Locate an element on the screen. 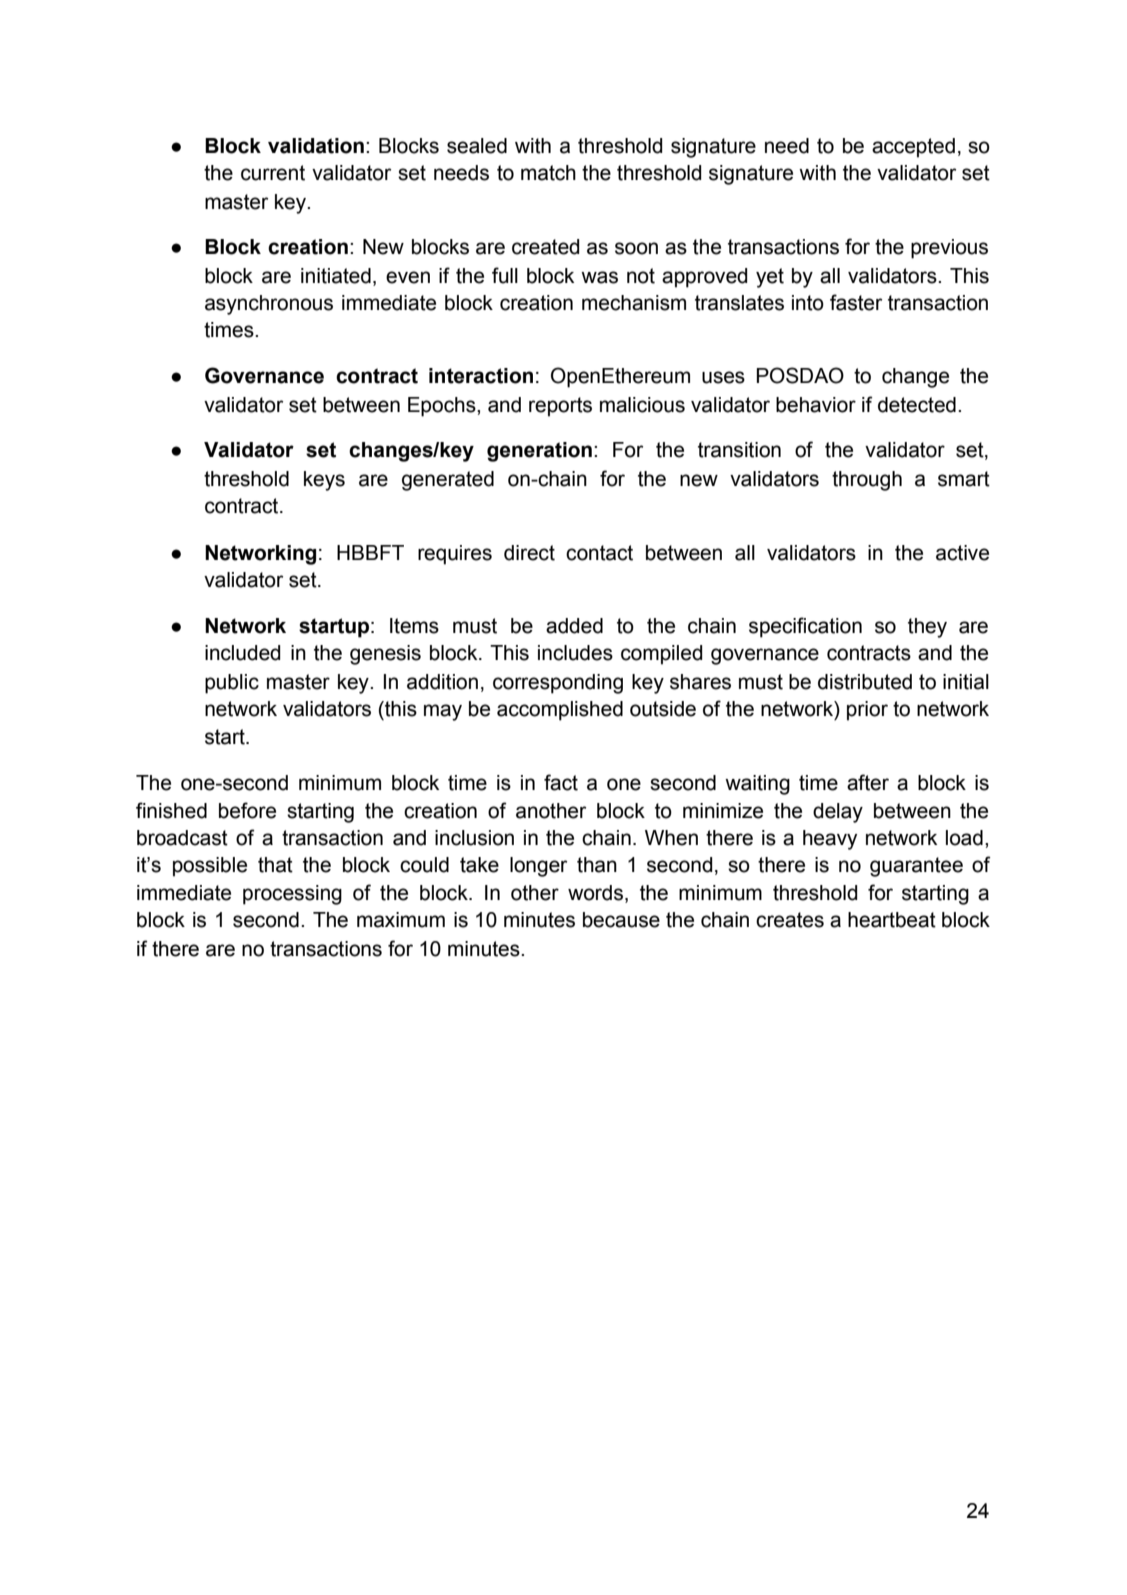 This screenshot has width=1127, height=1595. words is located at coordinates (597, 894).
